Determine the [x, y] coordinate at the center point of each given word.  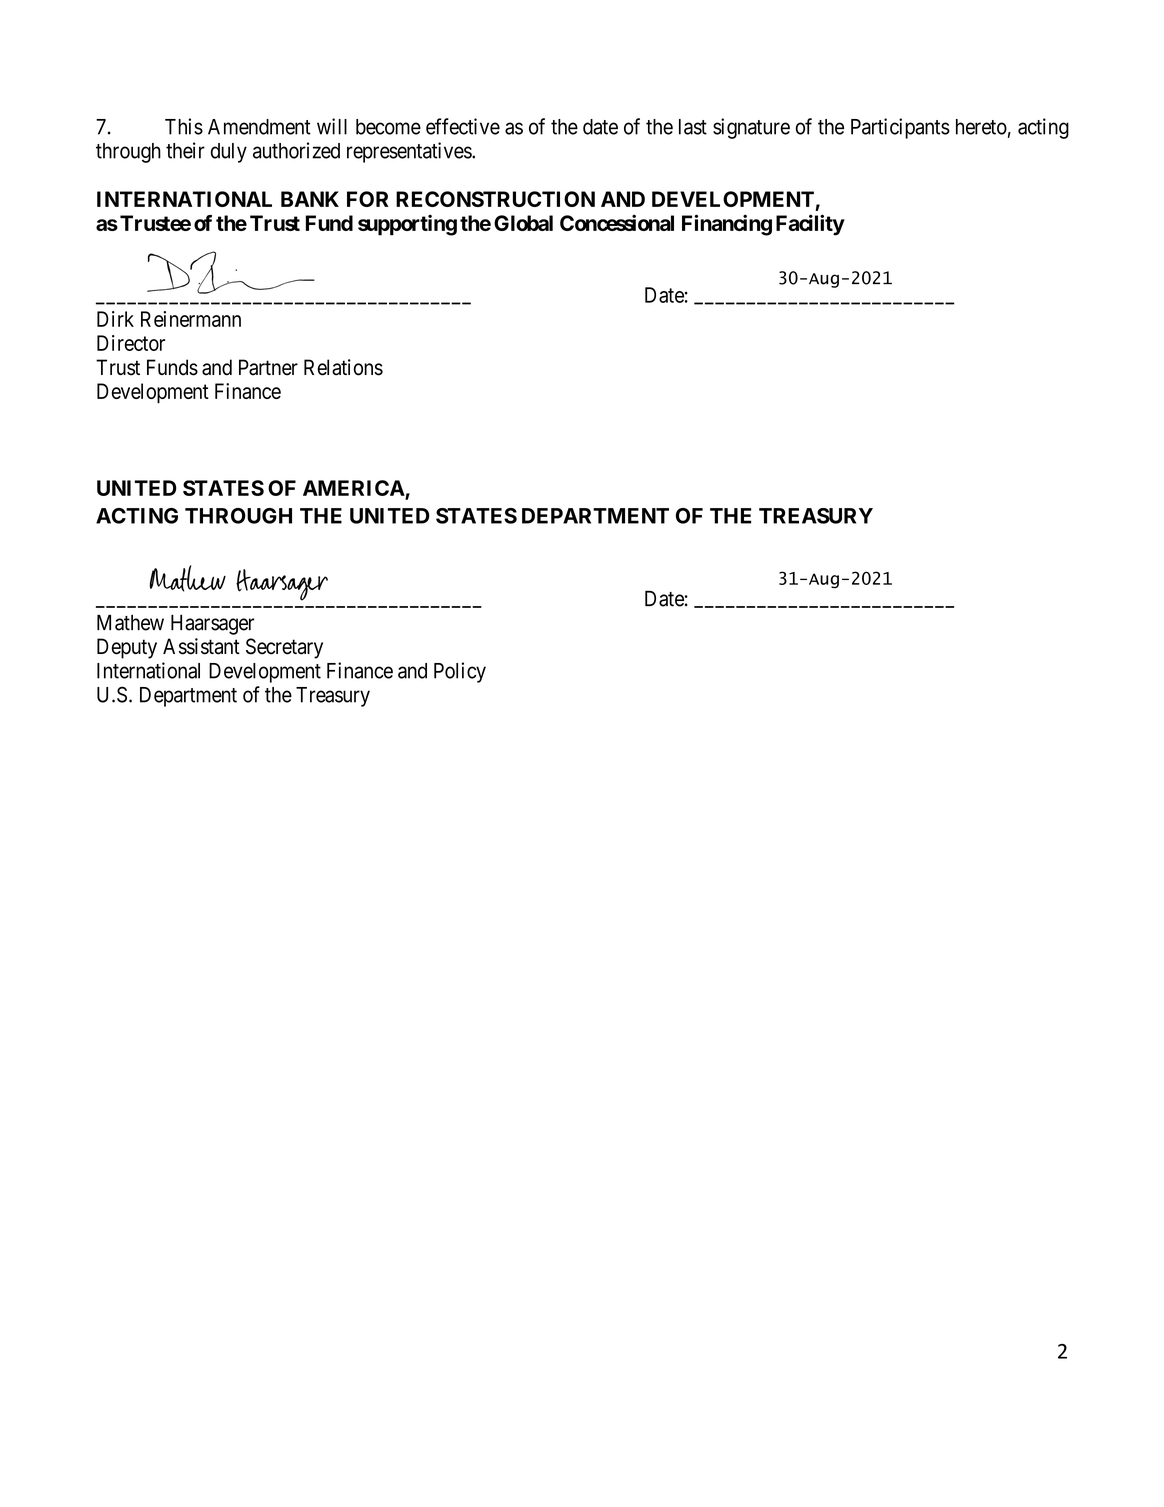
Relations [343, 367]
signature [751, 128]
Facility [810, 225]
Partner [268, 367]
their [185, 150]
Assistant [201, 646]
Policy [460, 672]
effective [463, 126]
